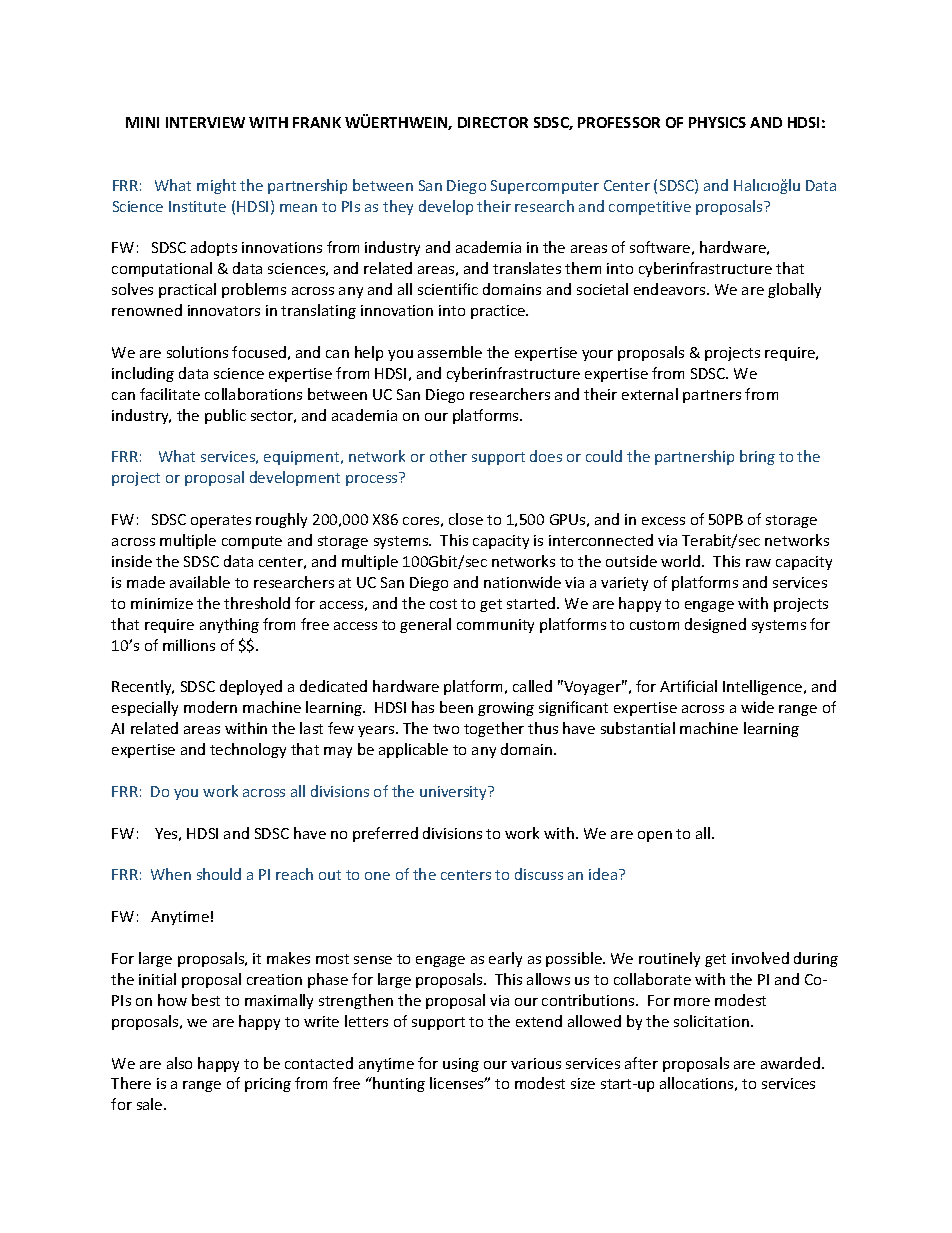  Describe the element at coordinates (717, 122) in the screenshot. I see `PHYSICS` at that location.
